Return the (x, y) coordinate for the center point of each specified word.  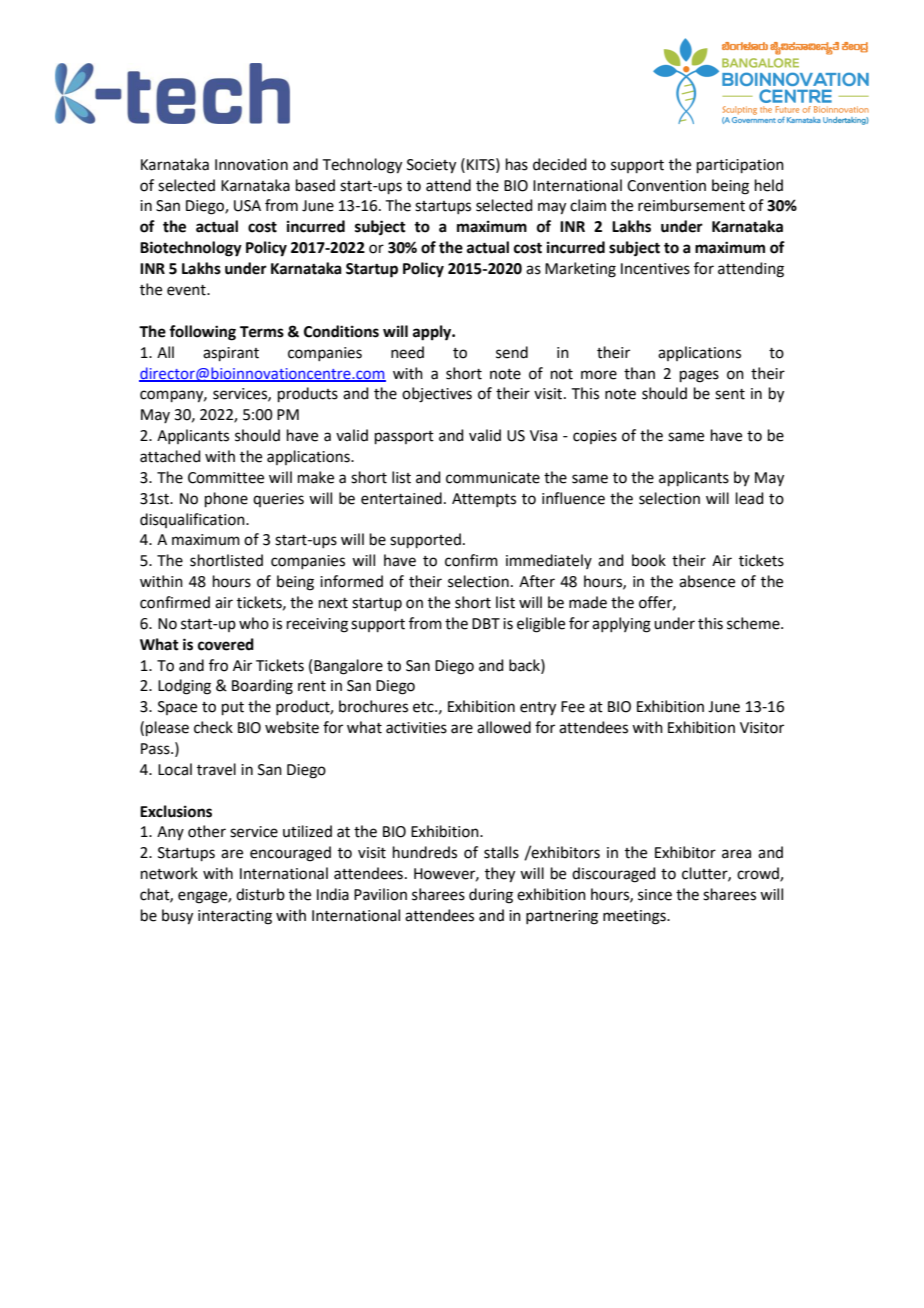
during (491, 896)
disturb (260, 894)
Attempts (484, 500)
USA (247, 206)
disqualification (193, 520)
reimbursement (691, 205)
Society (431, 166)
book (649, 560)
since (655, 895)
